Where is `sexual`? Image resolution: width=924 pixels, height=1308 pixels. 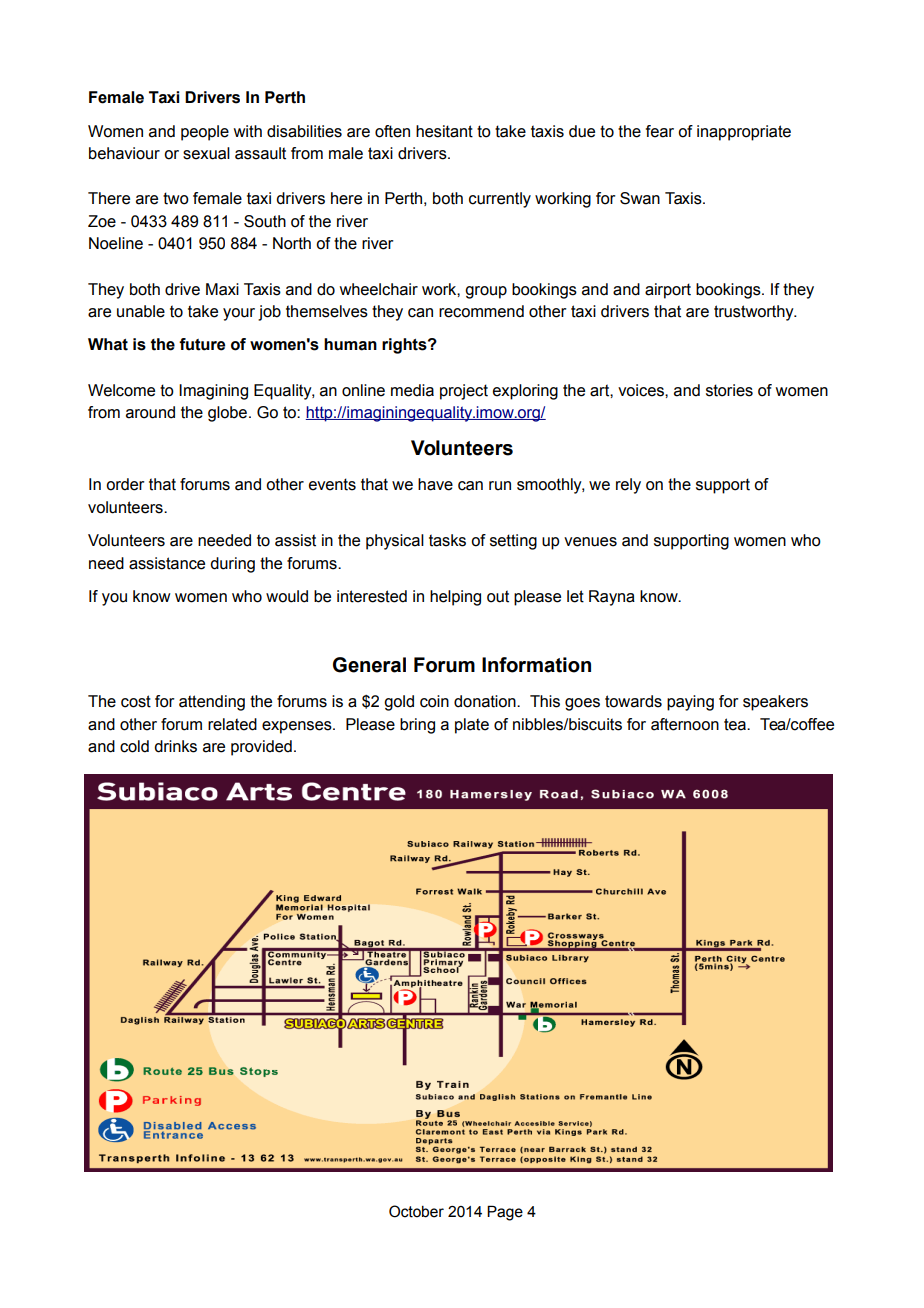 sexual is located at coordinates (206, 153).
